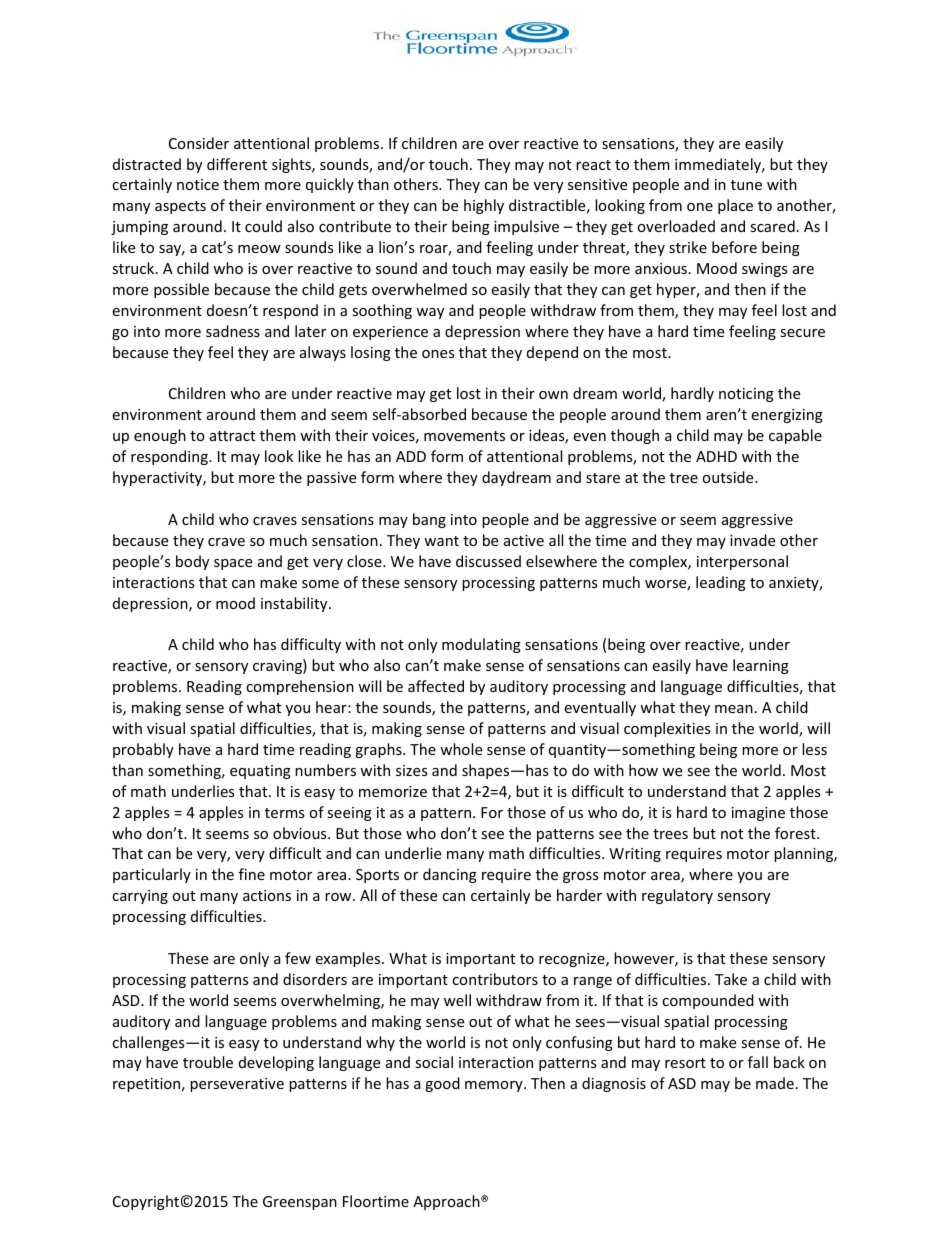 This document has width=952, height=1233. I want to click on body, so click(192, 562).
